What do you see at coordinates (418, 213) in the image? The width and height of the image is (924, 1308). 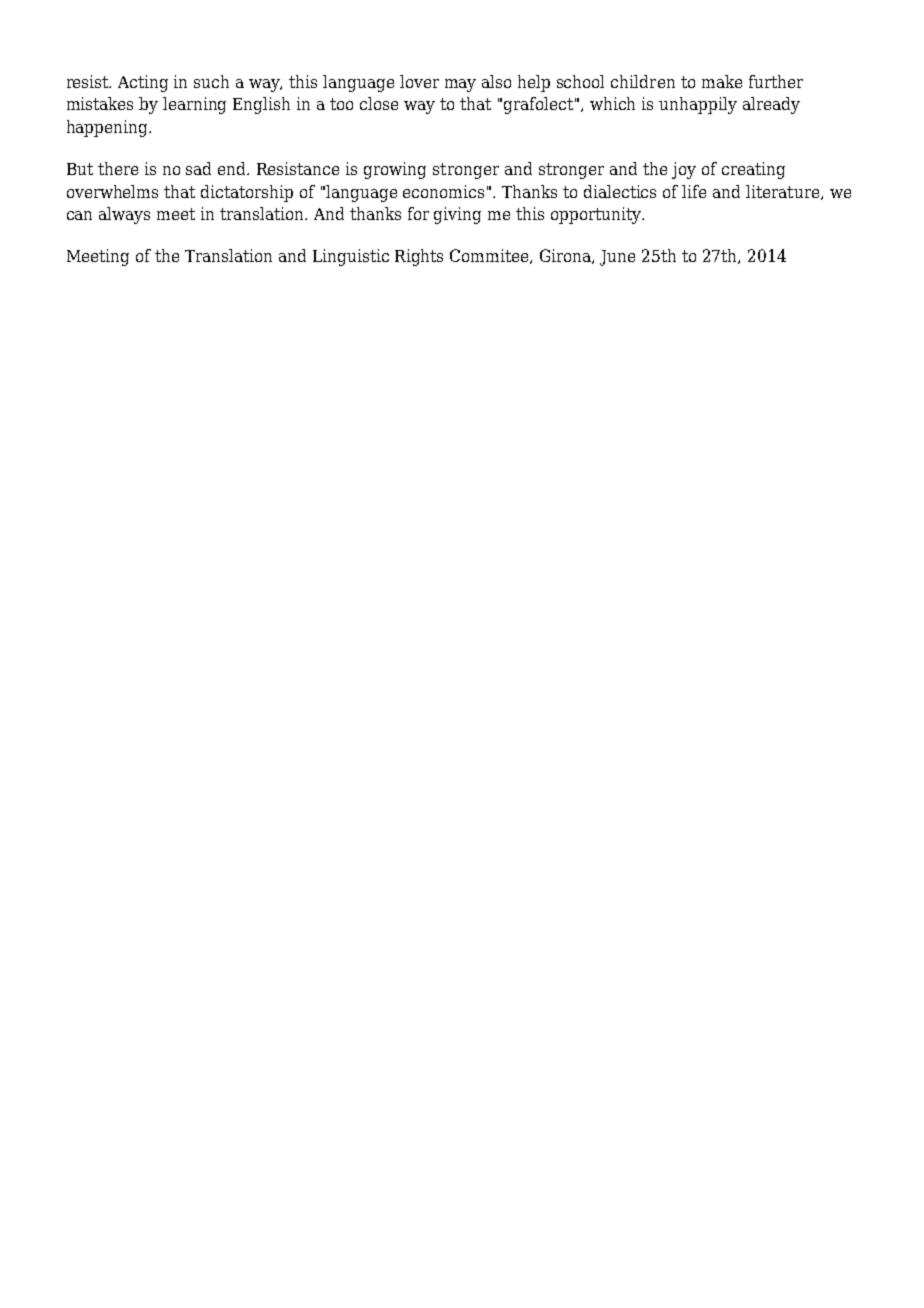 I see `for` at bounding box center [418, 213].
